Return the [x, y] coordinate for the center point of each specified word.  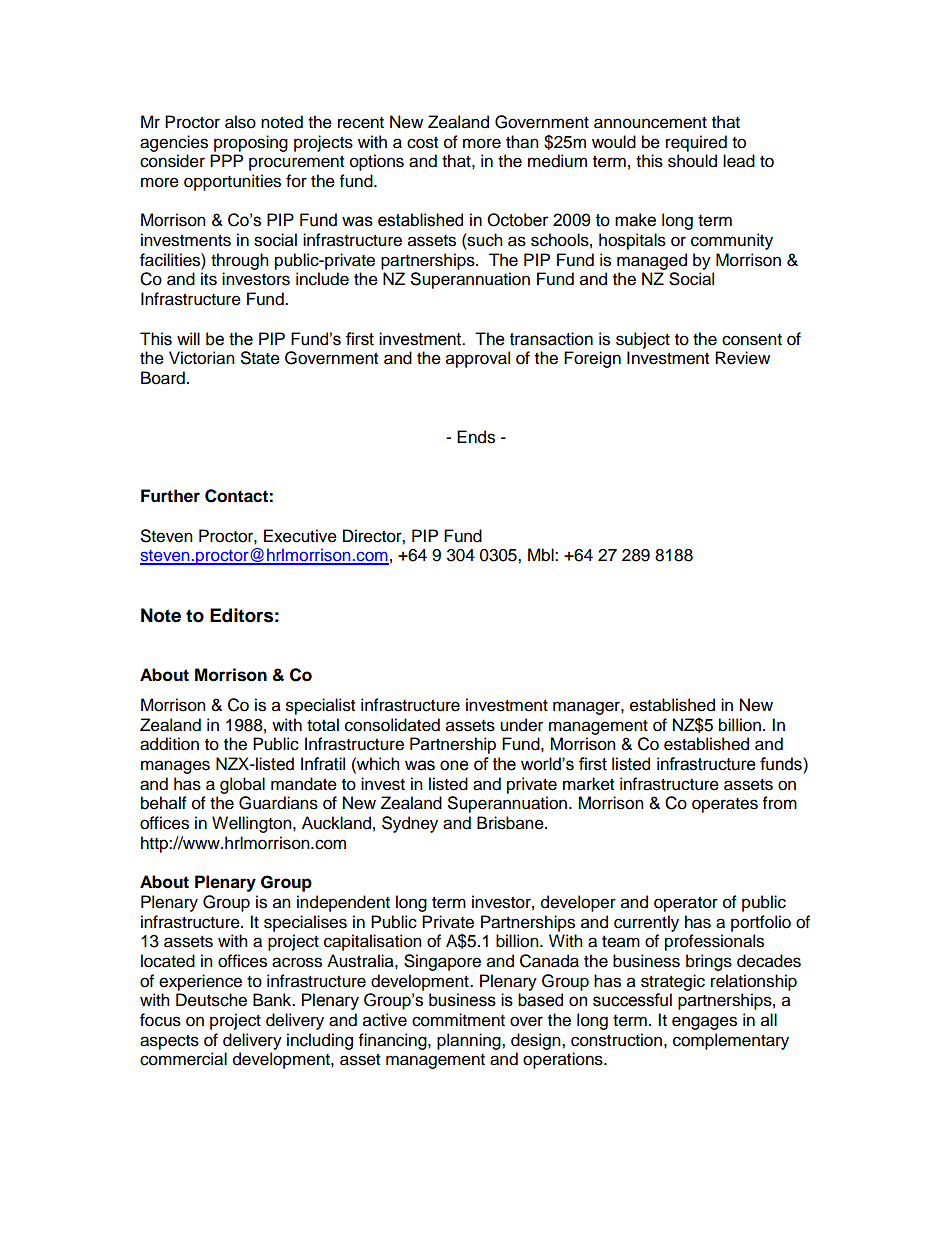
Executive [300, 536]
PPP [226, 160]
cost [422, 143]
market [588, 784]
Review [742, 358]
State [260, 358]
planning [470, 1041]
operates [725, 805]
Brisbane [511, 823]
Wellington [253, 824]
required [696, 143]
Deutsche [211, 1000]
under [521, 725]
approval [478, 359]
